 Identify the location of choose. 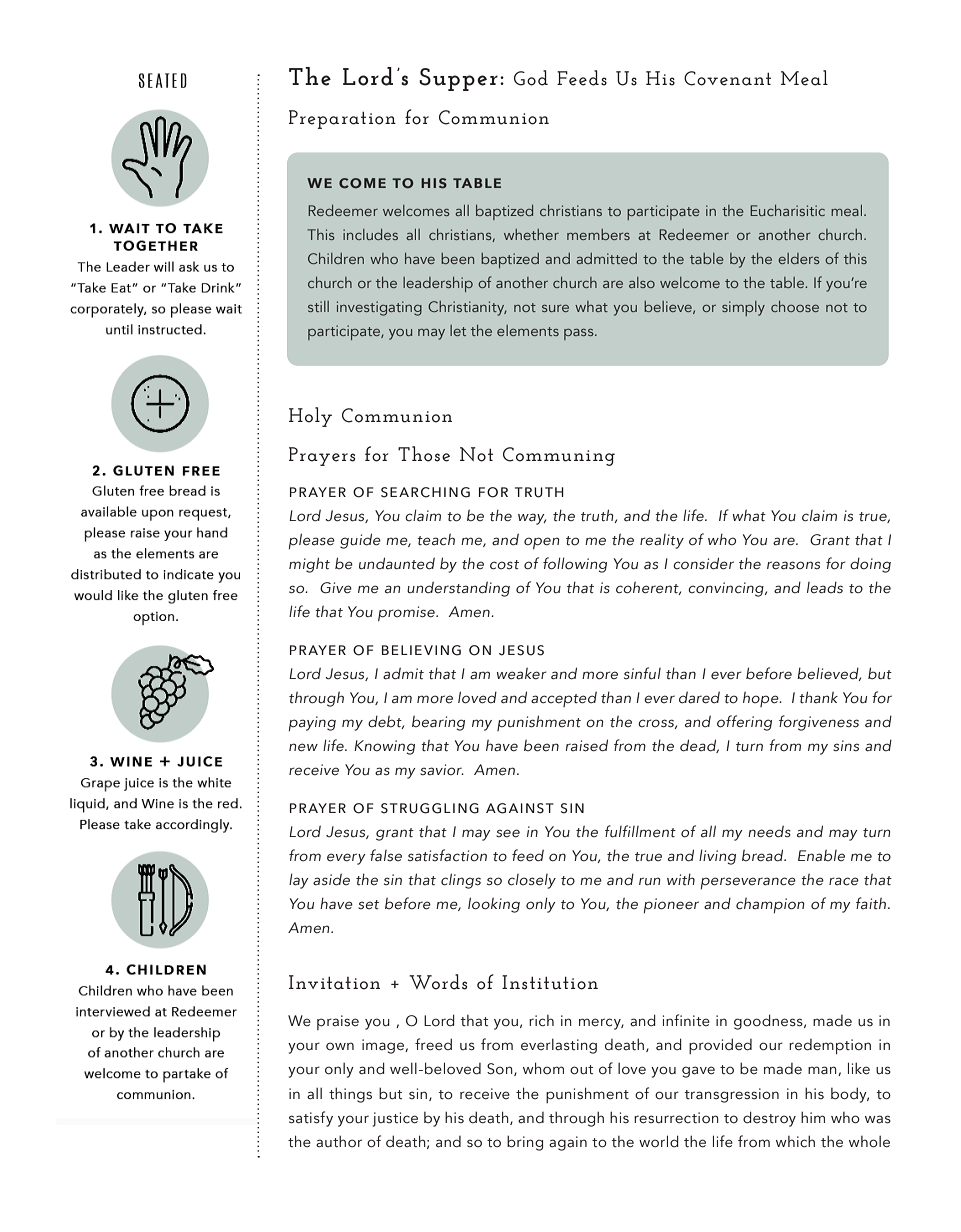
(795, 306).
